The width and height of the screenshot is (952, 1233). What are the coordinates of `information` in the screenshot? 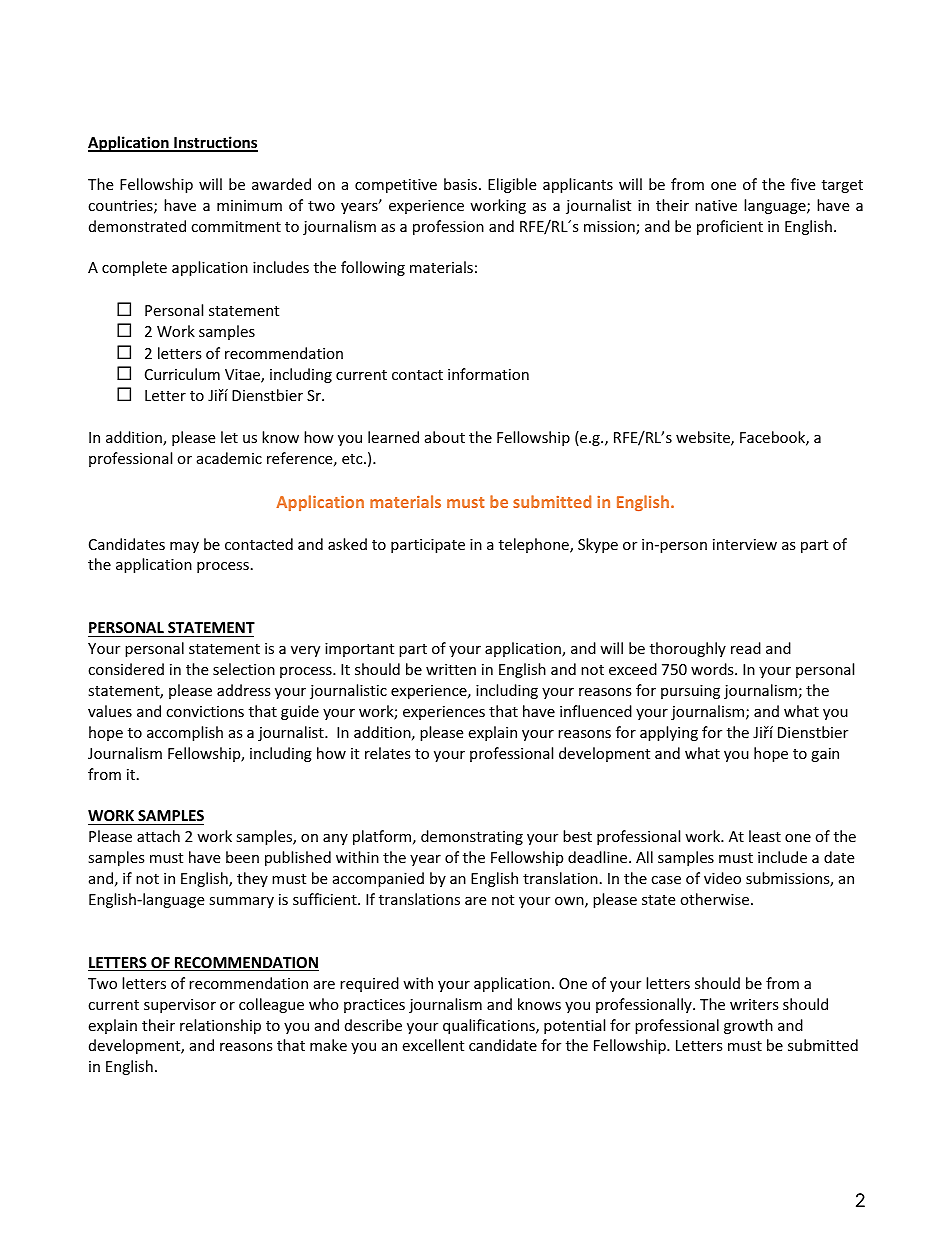 It's located at (488, 374).
